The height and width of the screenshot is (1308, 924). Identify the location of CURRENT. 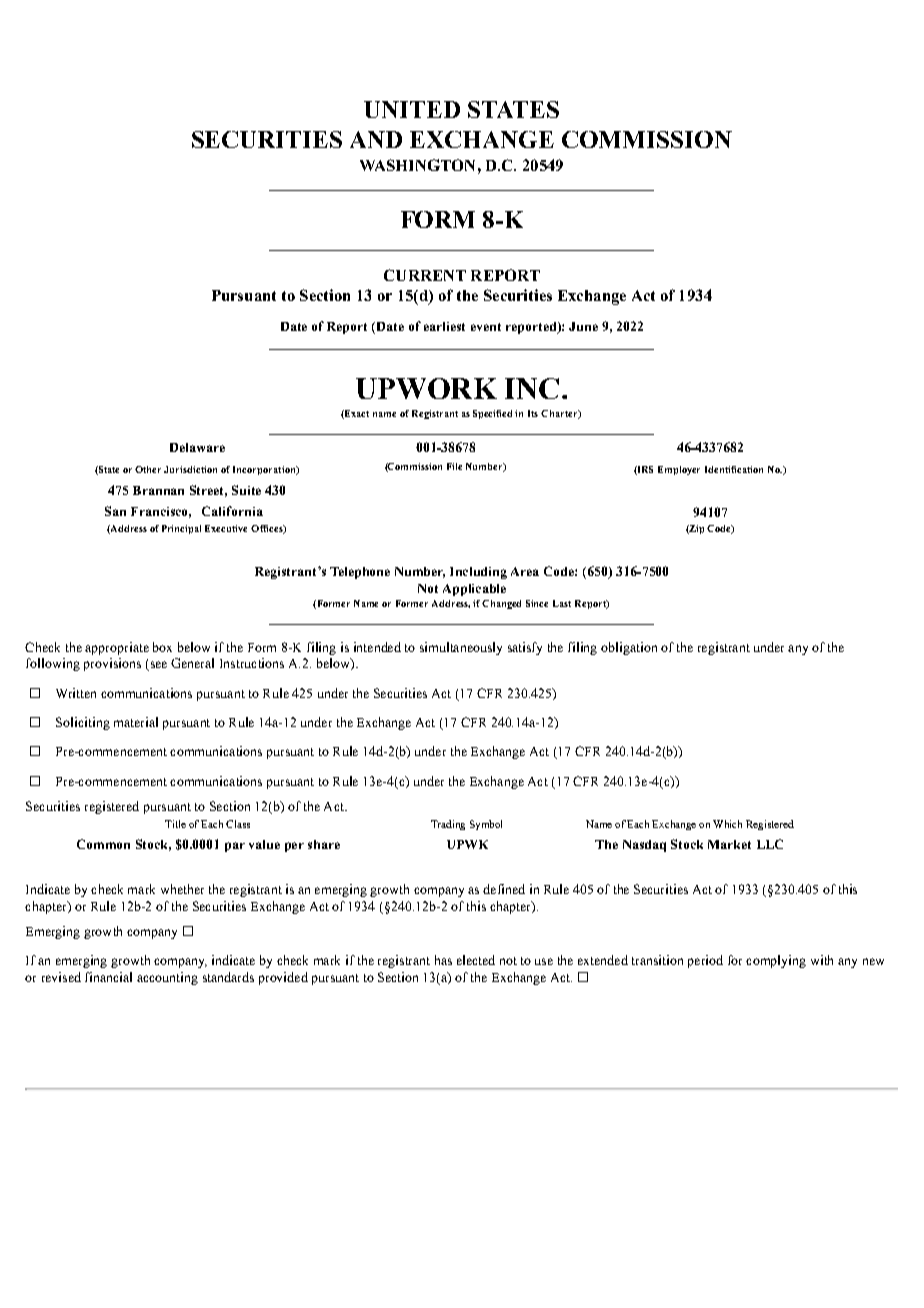
(425, 275).
